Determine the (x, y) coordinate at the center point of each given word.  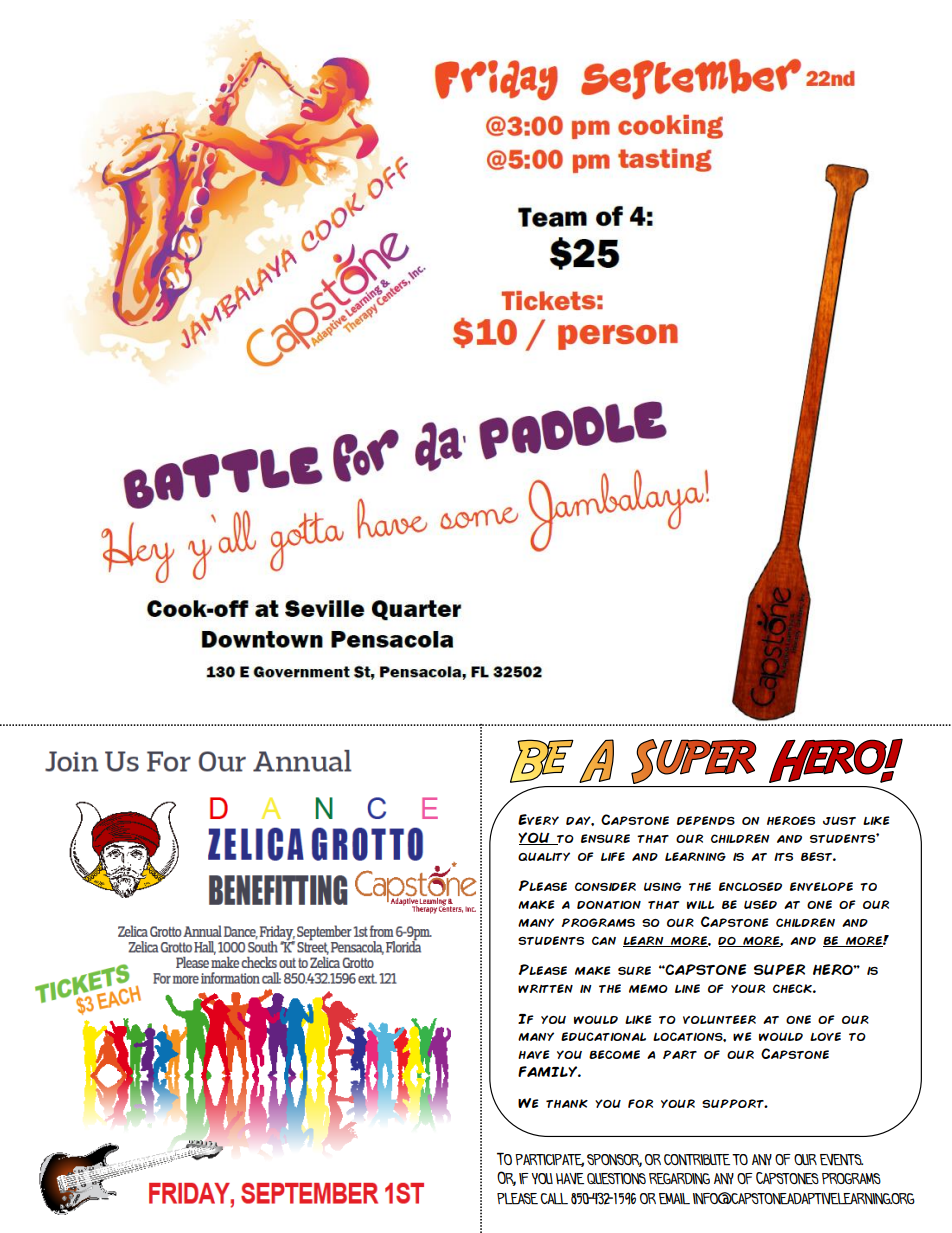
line (687, 988)
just (839, 820)
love (825, 1036)
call (554, 1198)
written (545, 988)
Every (538, 819)
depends (706, 820)
